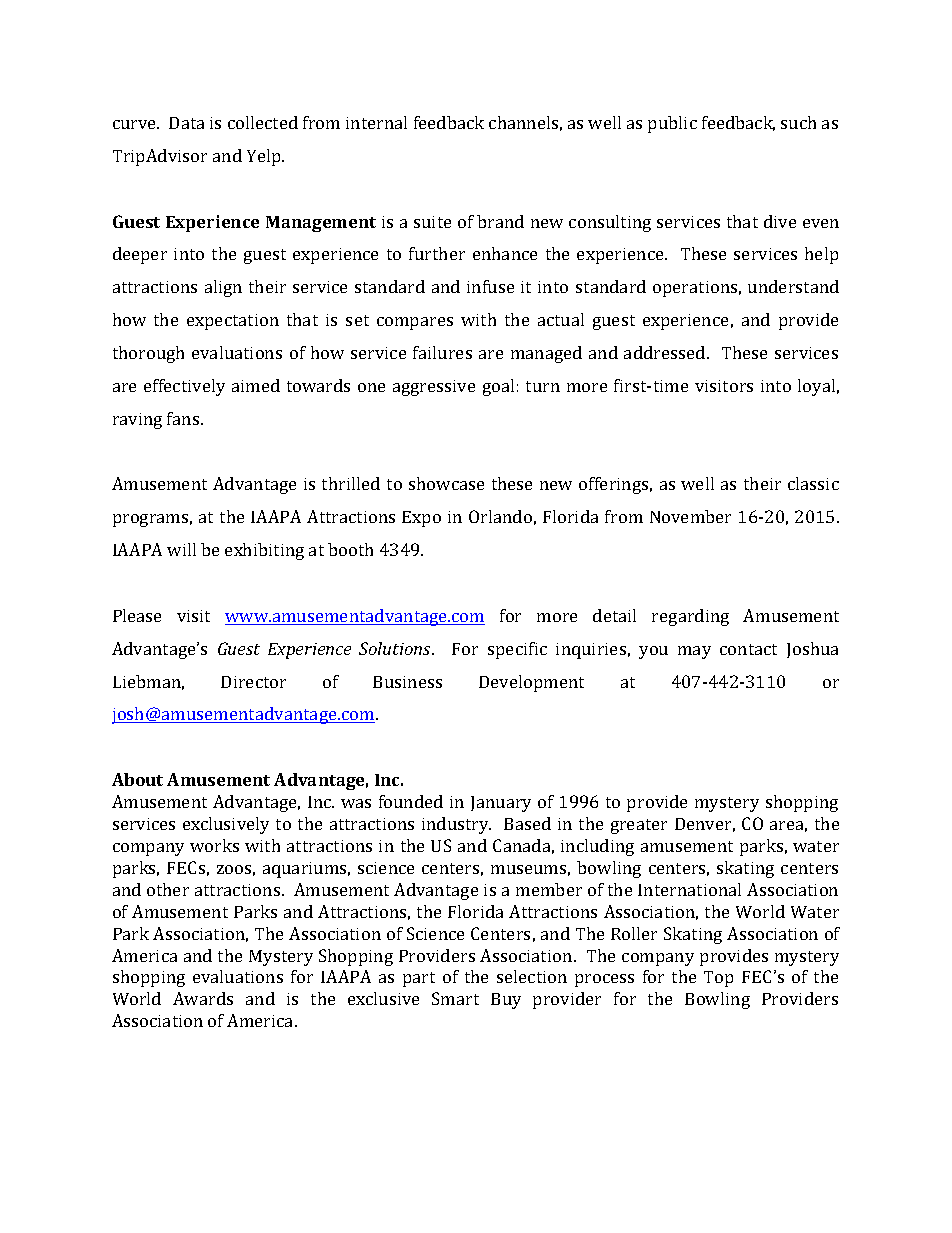 This screenshot has width=952, height=1233. I want to click on contact, so click(748, 649).
